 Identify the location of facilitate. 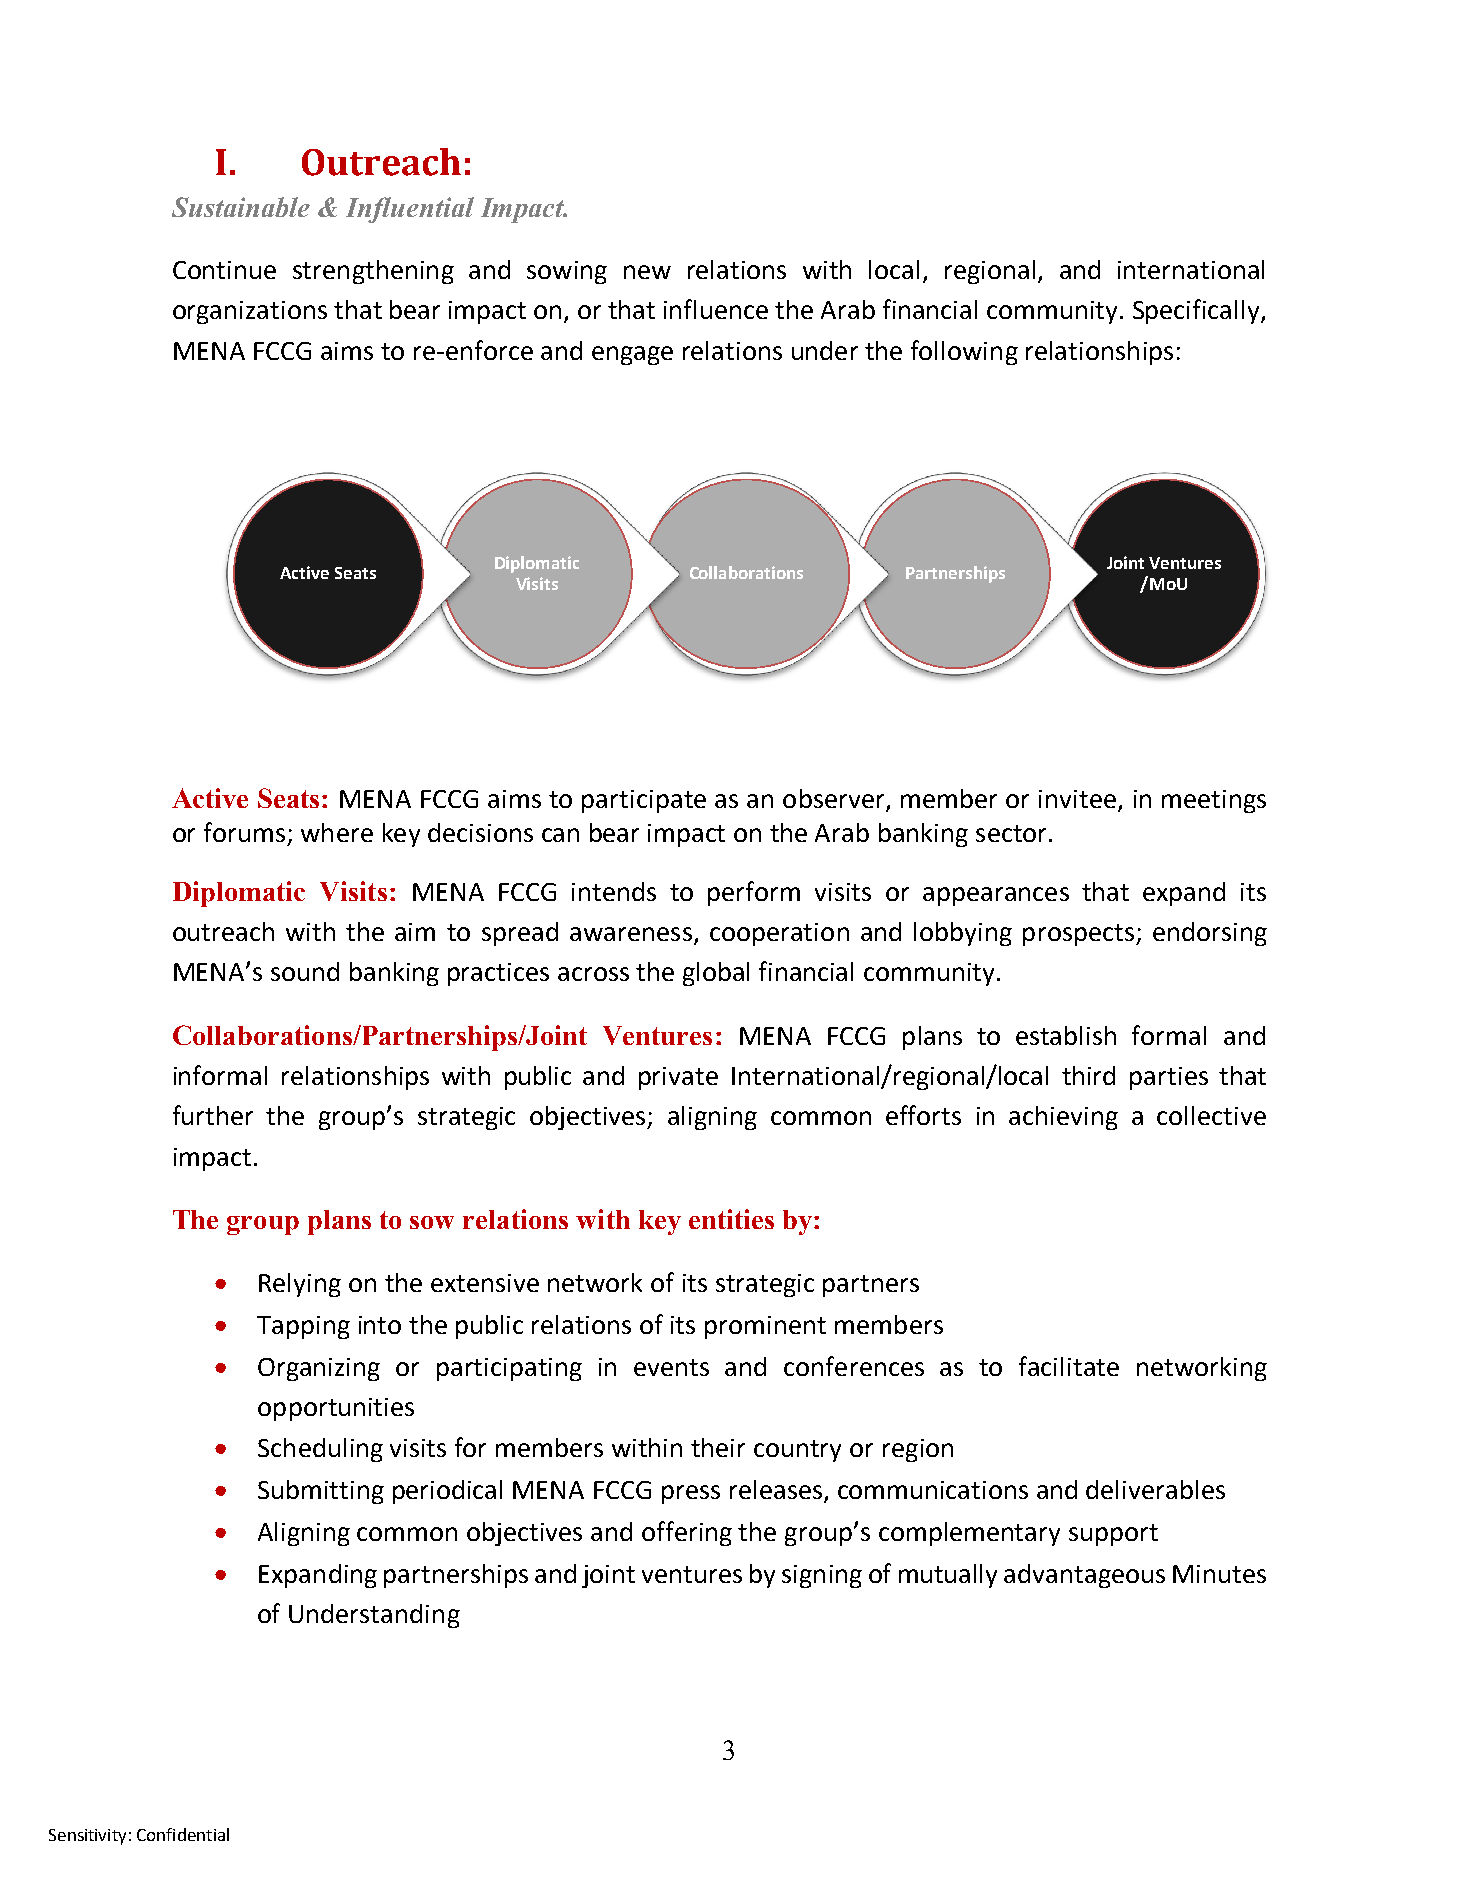
(1069, 1366).
